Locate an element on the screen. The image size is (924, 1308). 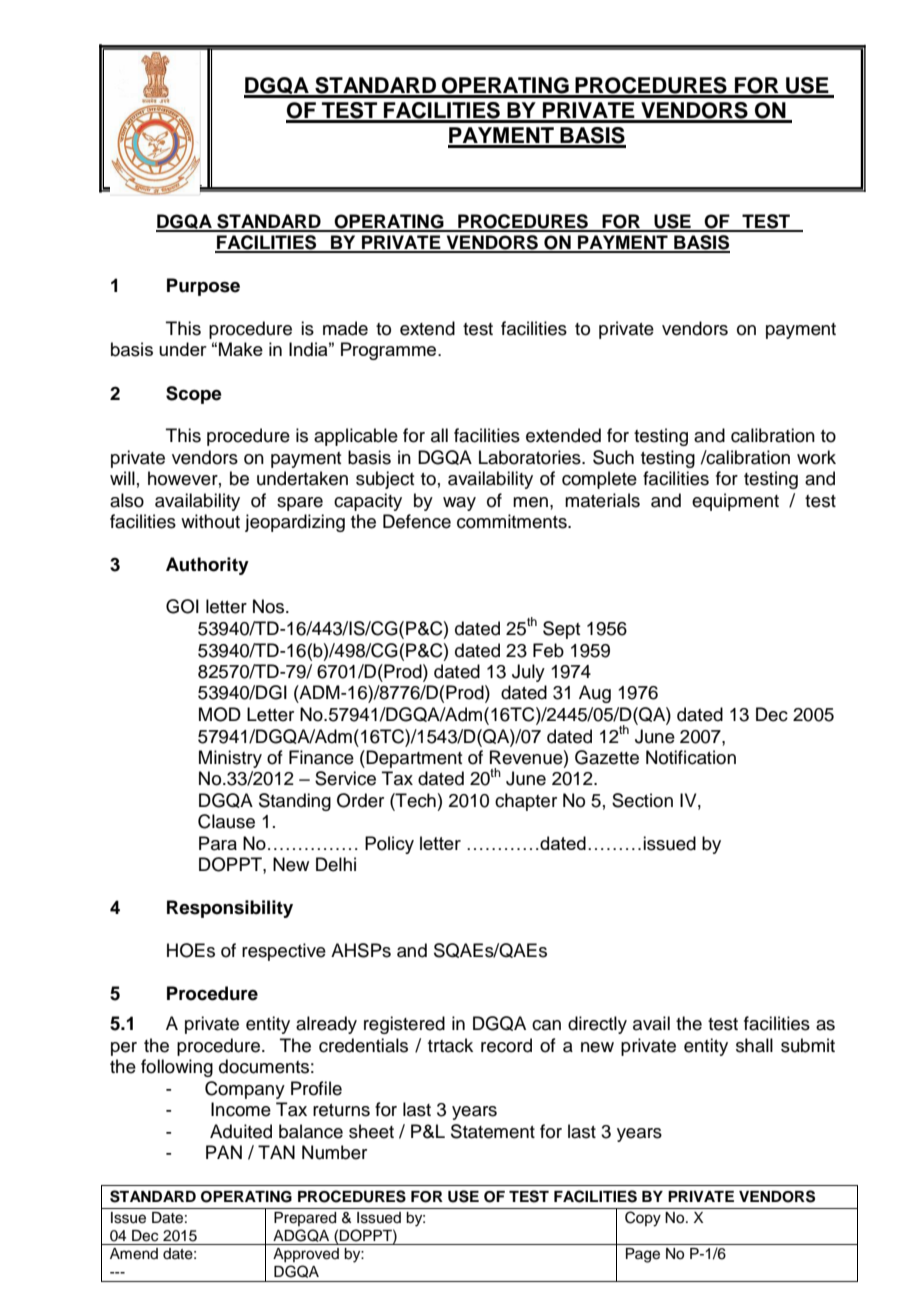
Policy is located at coordinates (389, 845).
